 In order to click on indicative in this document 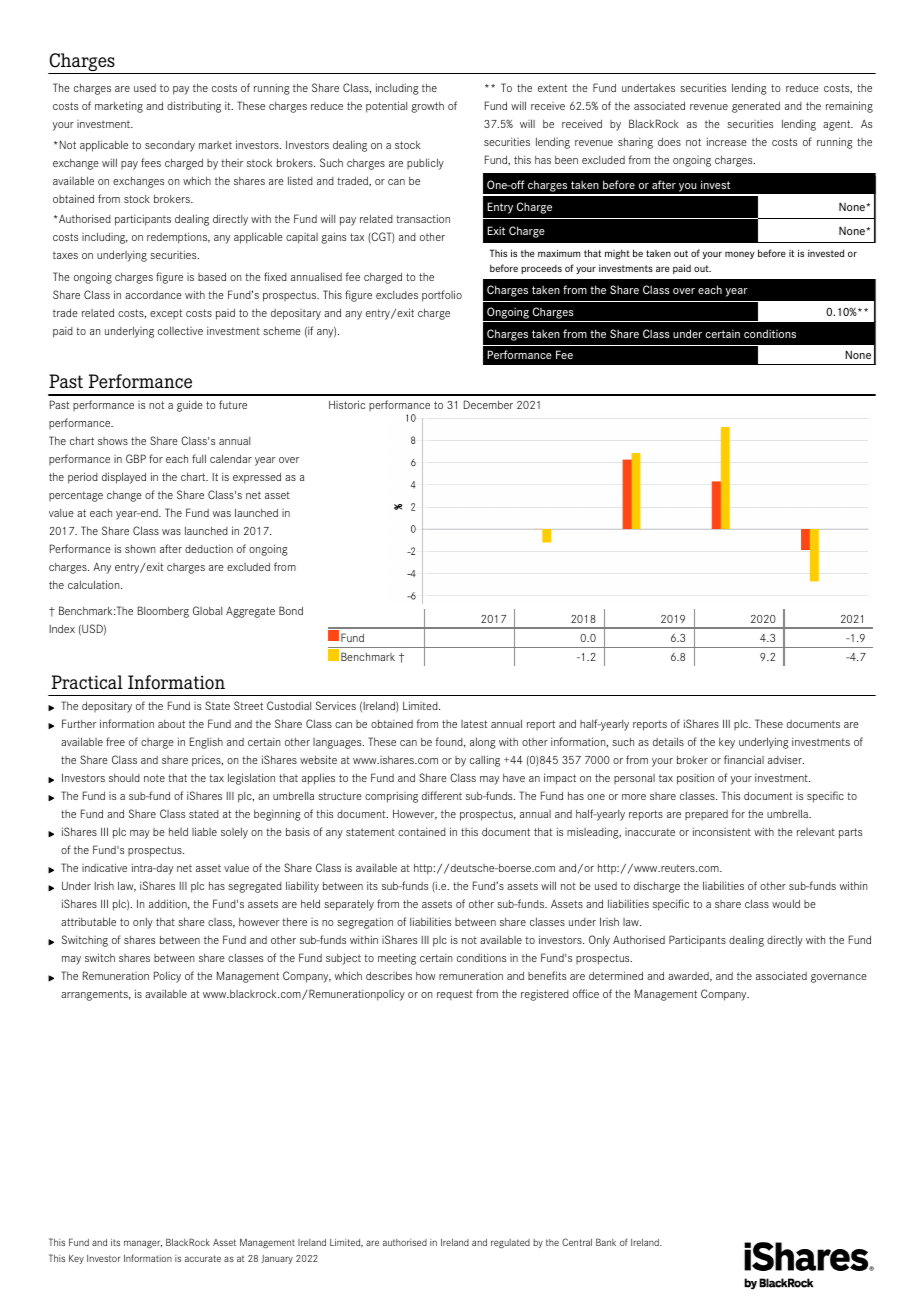, I will do `click(104, 867)`.
